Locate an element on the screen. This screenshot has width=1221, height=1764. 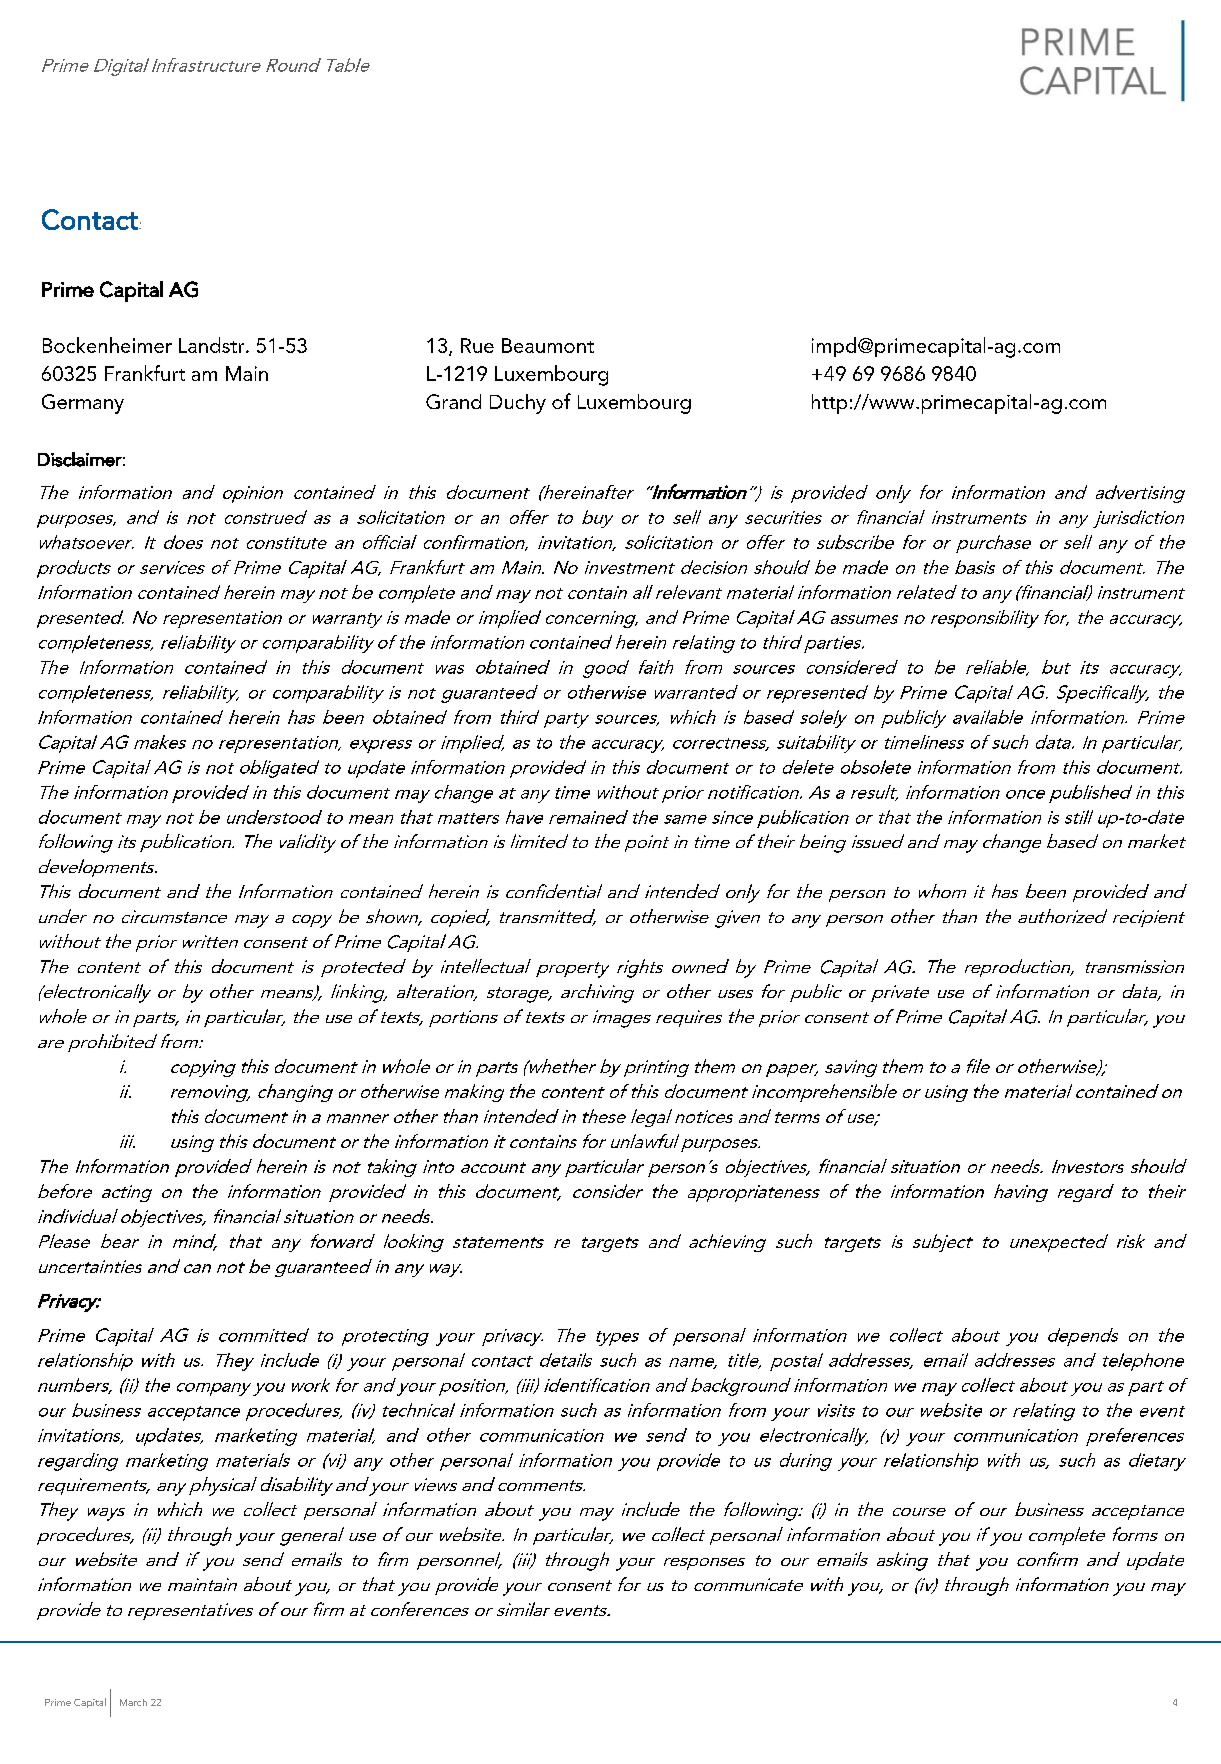
Grand is located at coordinates (453, 401).
